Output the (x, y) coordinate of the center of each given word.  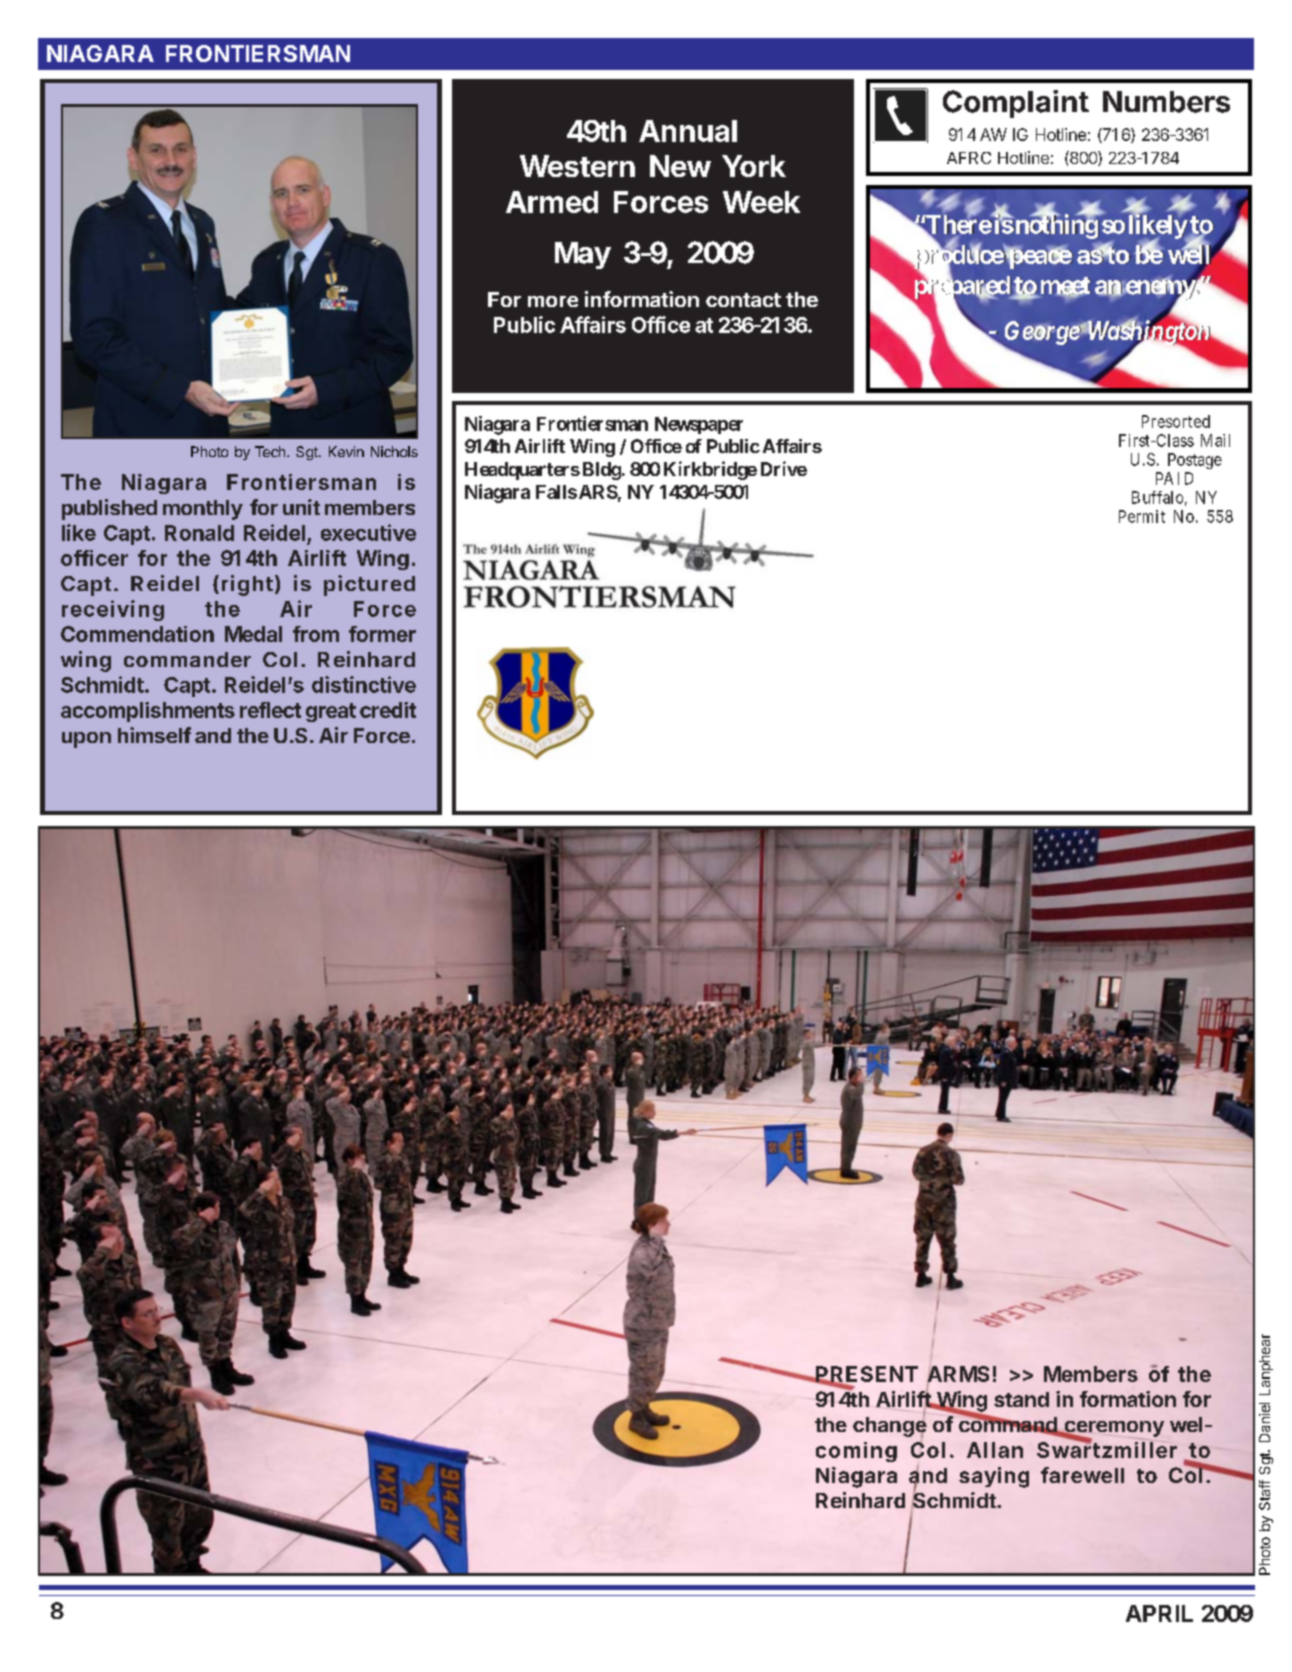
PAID (1174, 478)
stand (1021, 1399)
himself (154, 735)
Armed (552, 202)
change (890, 1426)
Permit (1142, 516)
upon (86, 740)
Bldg (602, 471)
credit (388, 710)
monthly (203, 510)
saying (994, 1477)
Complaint (1016, 104)
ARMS (958, 1375)
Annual (688, 131)
